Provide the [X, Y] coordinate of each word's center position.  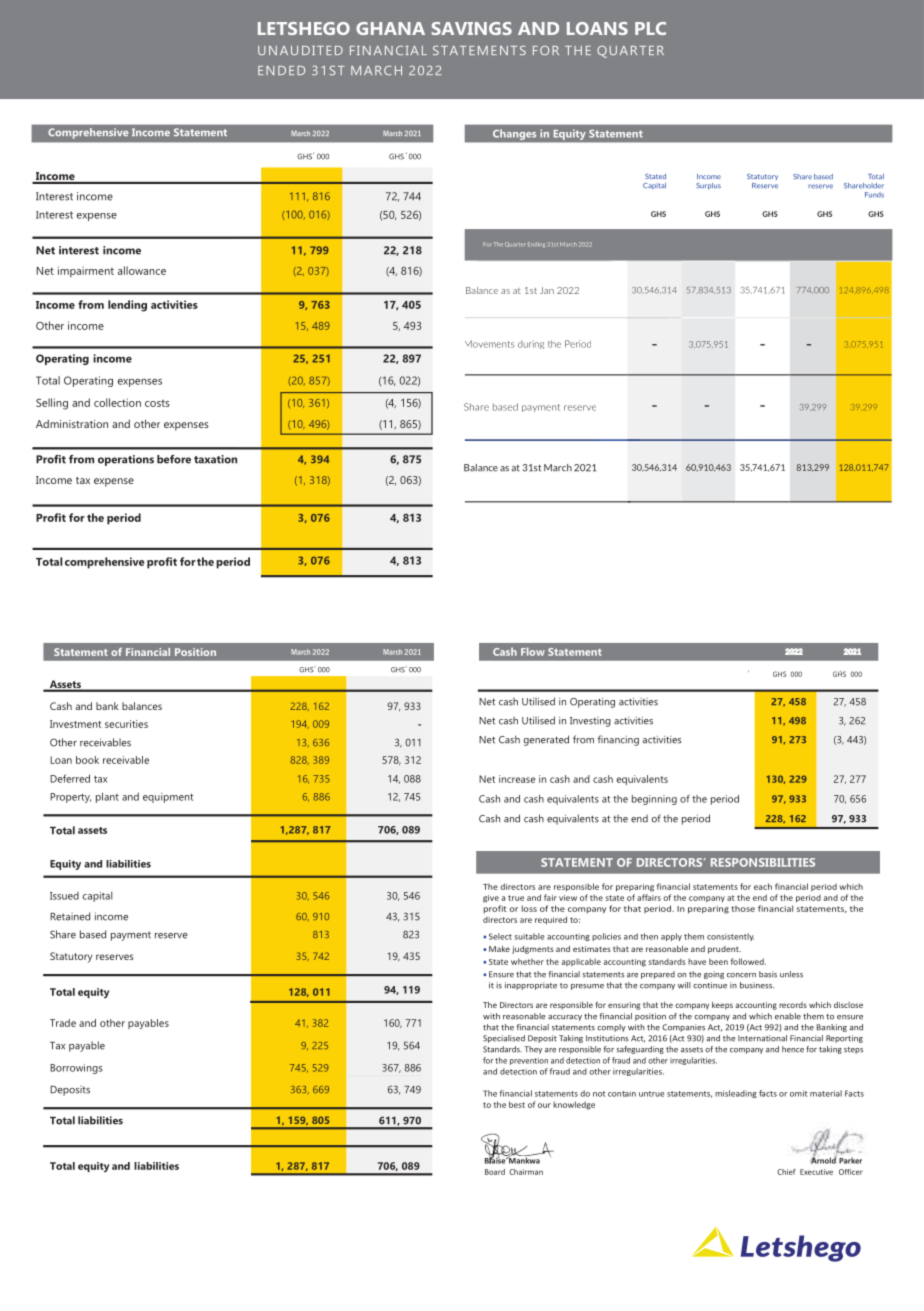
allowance [142, 270]
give [491, 899]
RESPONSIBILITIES [763, 862]
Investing [590, 722]
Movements [489, 344]
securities [126, 724]
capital [98, 896]
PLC [650, 28]
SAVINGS [472, 28]
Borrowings [76, 1069]
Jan [547, 290]
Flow [533, 651]
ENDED [281, 70]
